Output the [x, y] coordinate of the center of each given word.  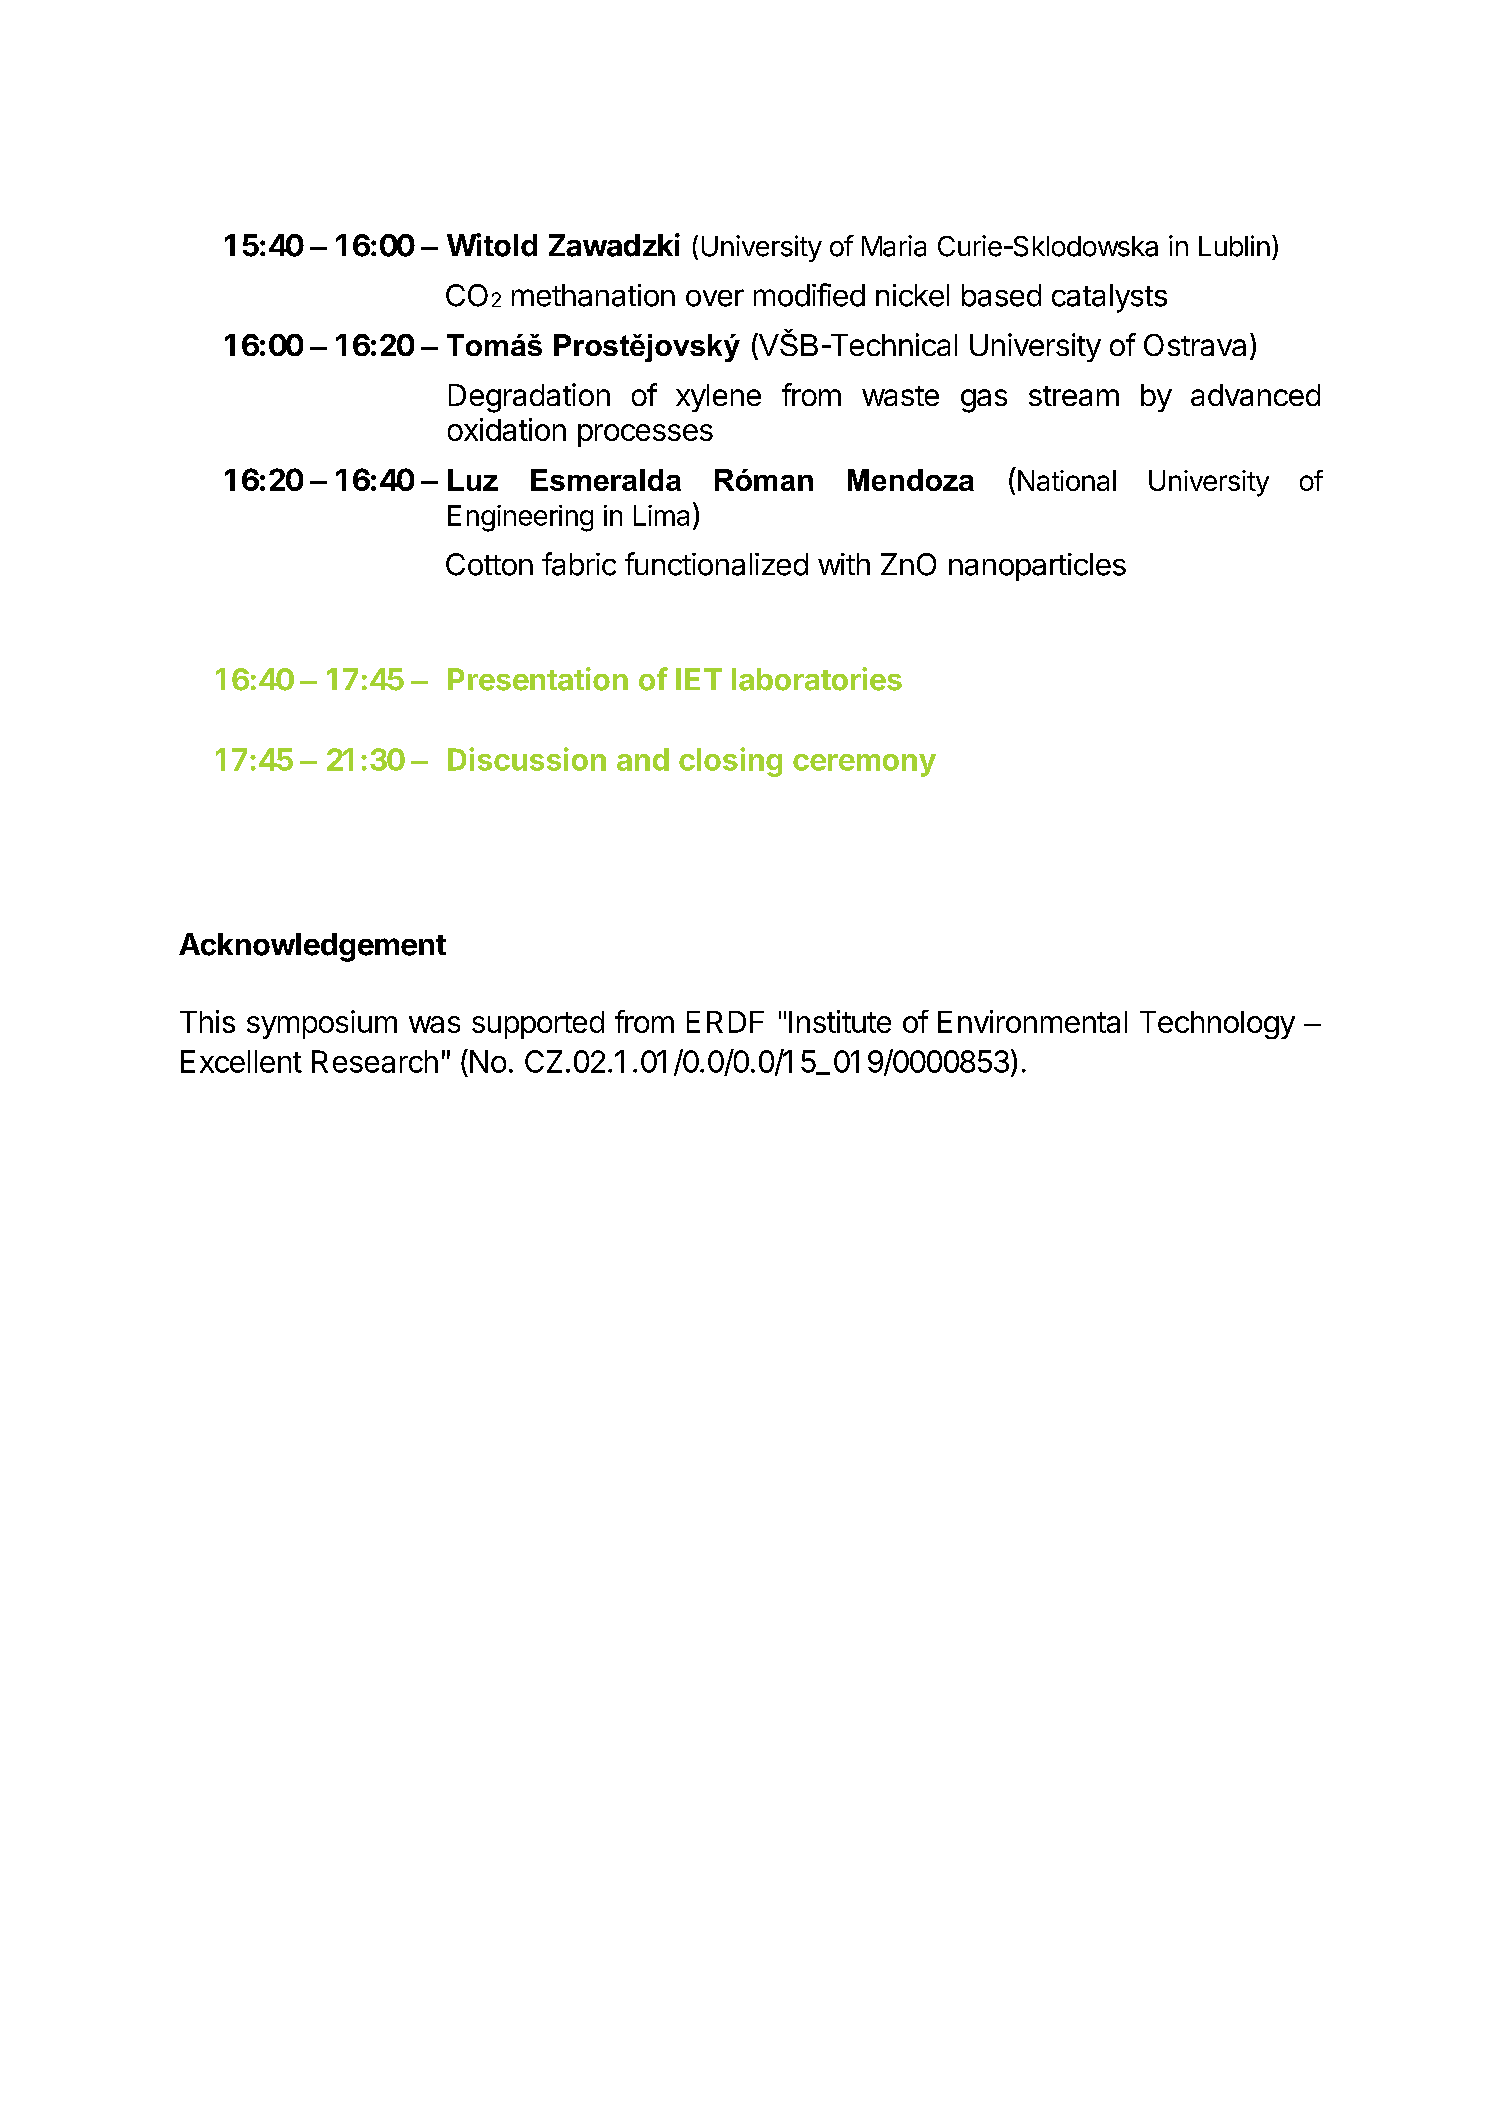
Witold [492, 245]
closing [730, 762]
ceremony [864, 765]
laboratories [817, 679]
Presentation [538, 679]
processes [645, 435]
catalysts [1109, 298]
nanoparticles [1037, 567]
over [715, 298]
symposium [322, 1024]
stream [1074, 396]
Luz [473, 480]
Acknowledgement [312, 947]
